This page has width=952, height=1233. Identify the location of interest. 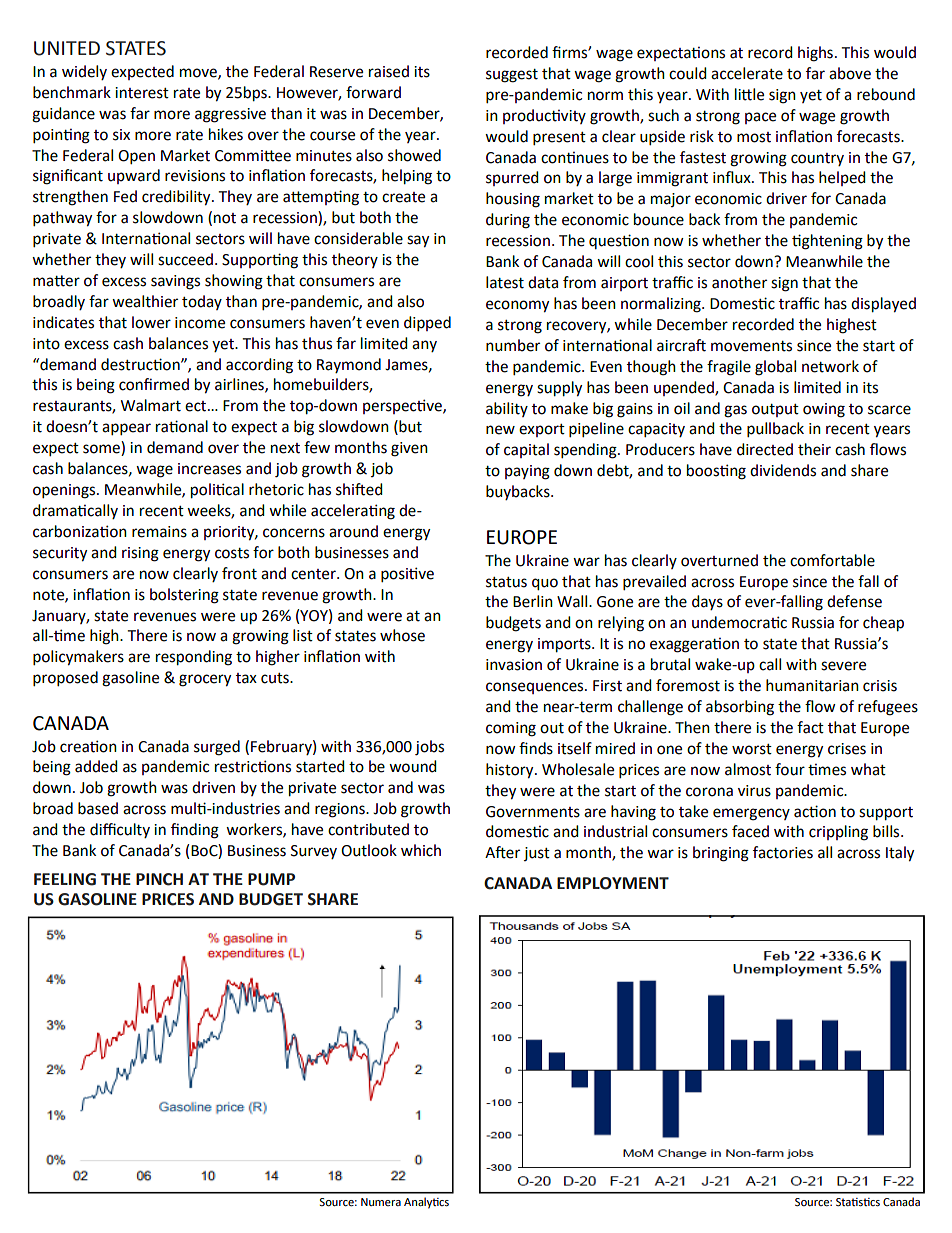
(142, 93).
